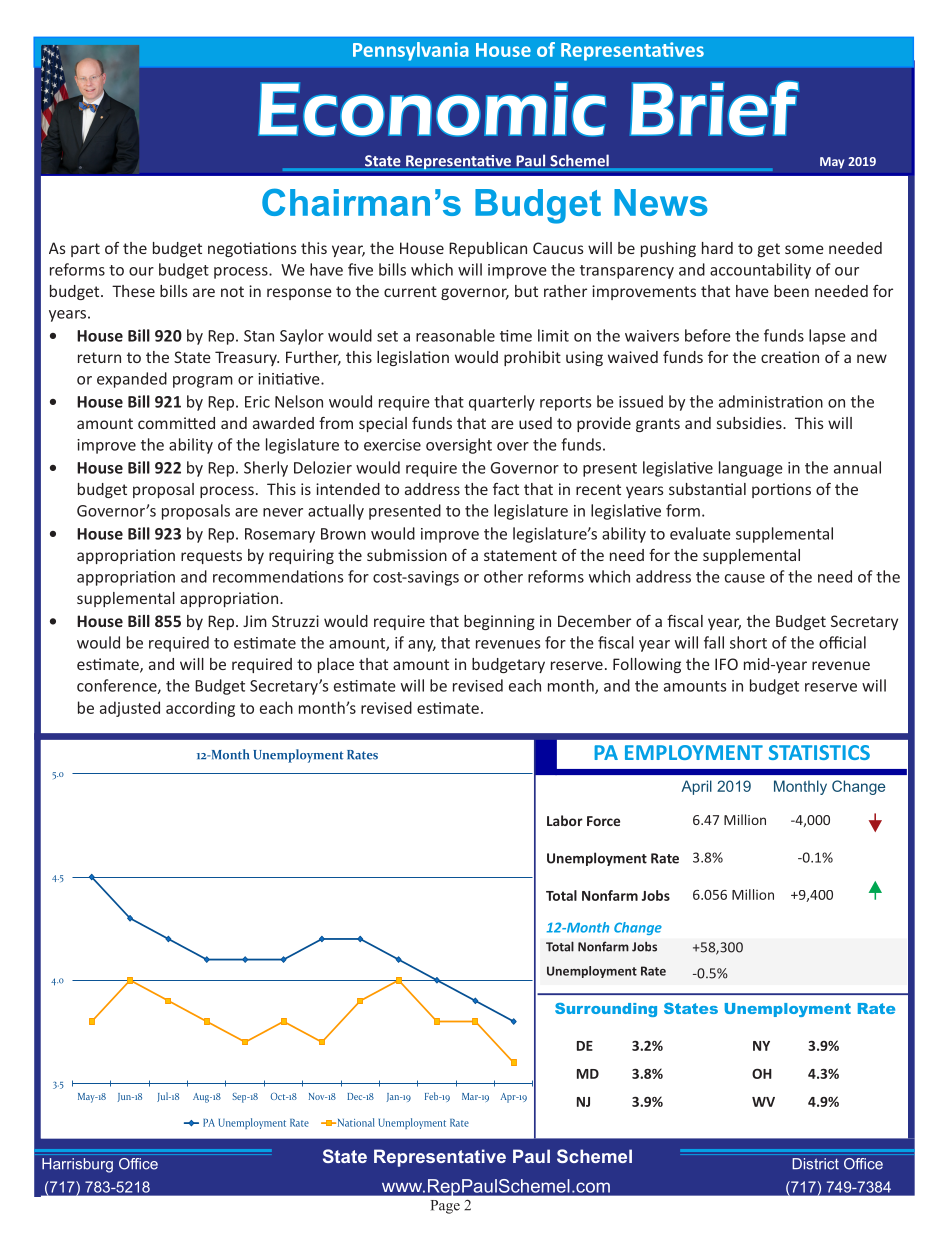  Describe the element at coordinates (432, 109) in the screenshot. I see `Economic` at that location.
